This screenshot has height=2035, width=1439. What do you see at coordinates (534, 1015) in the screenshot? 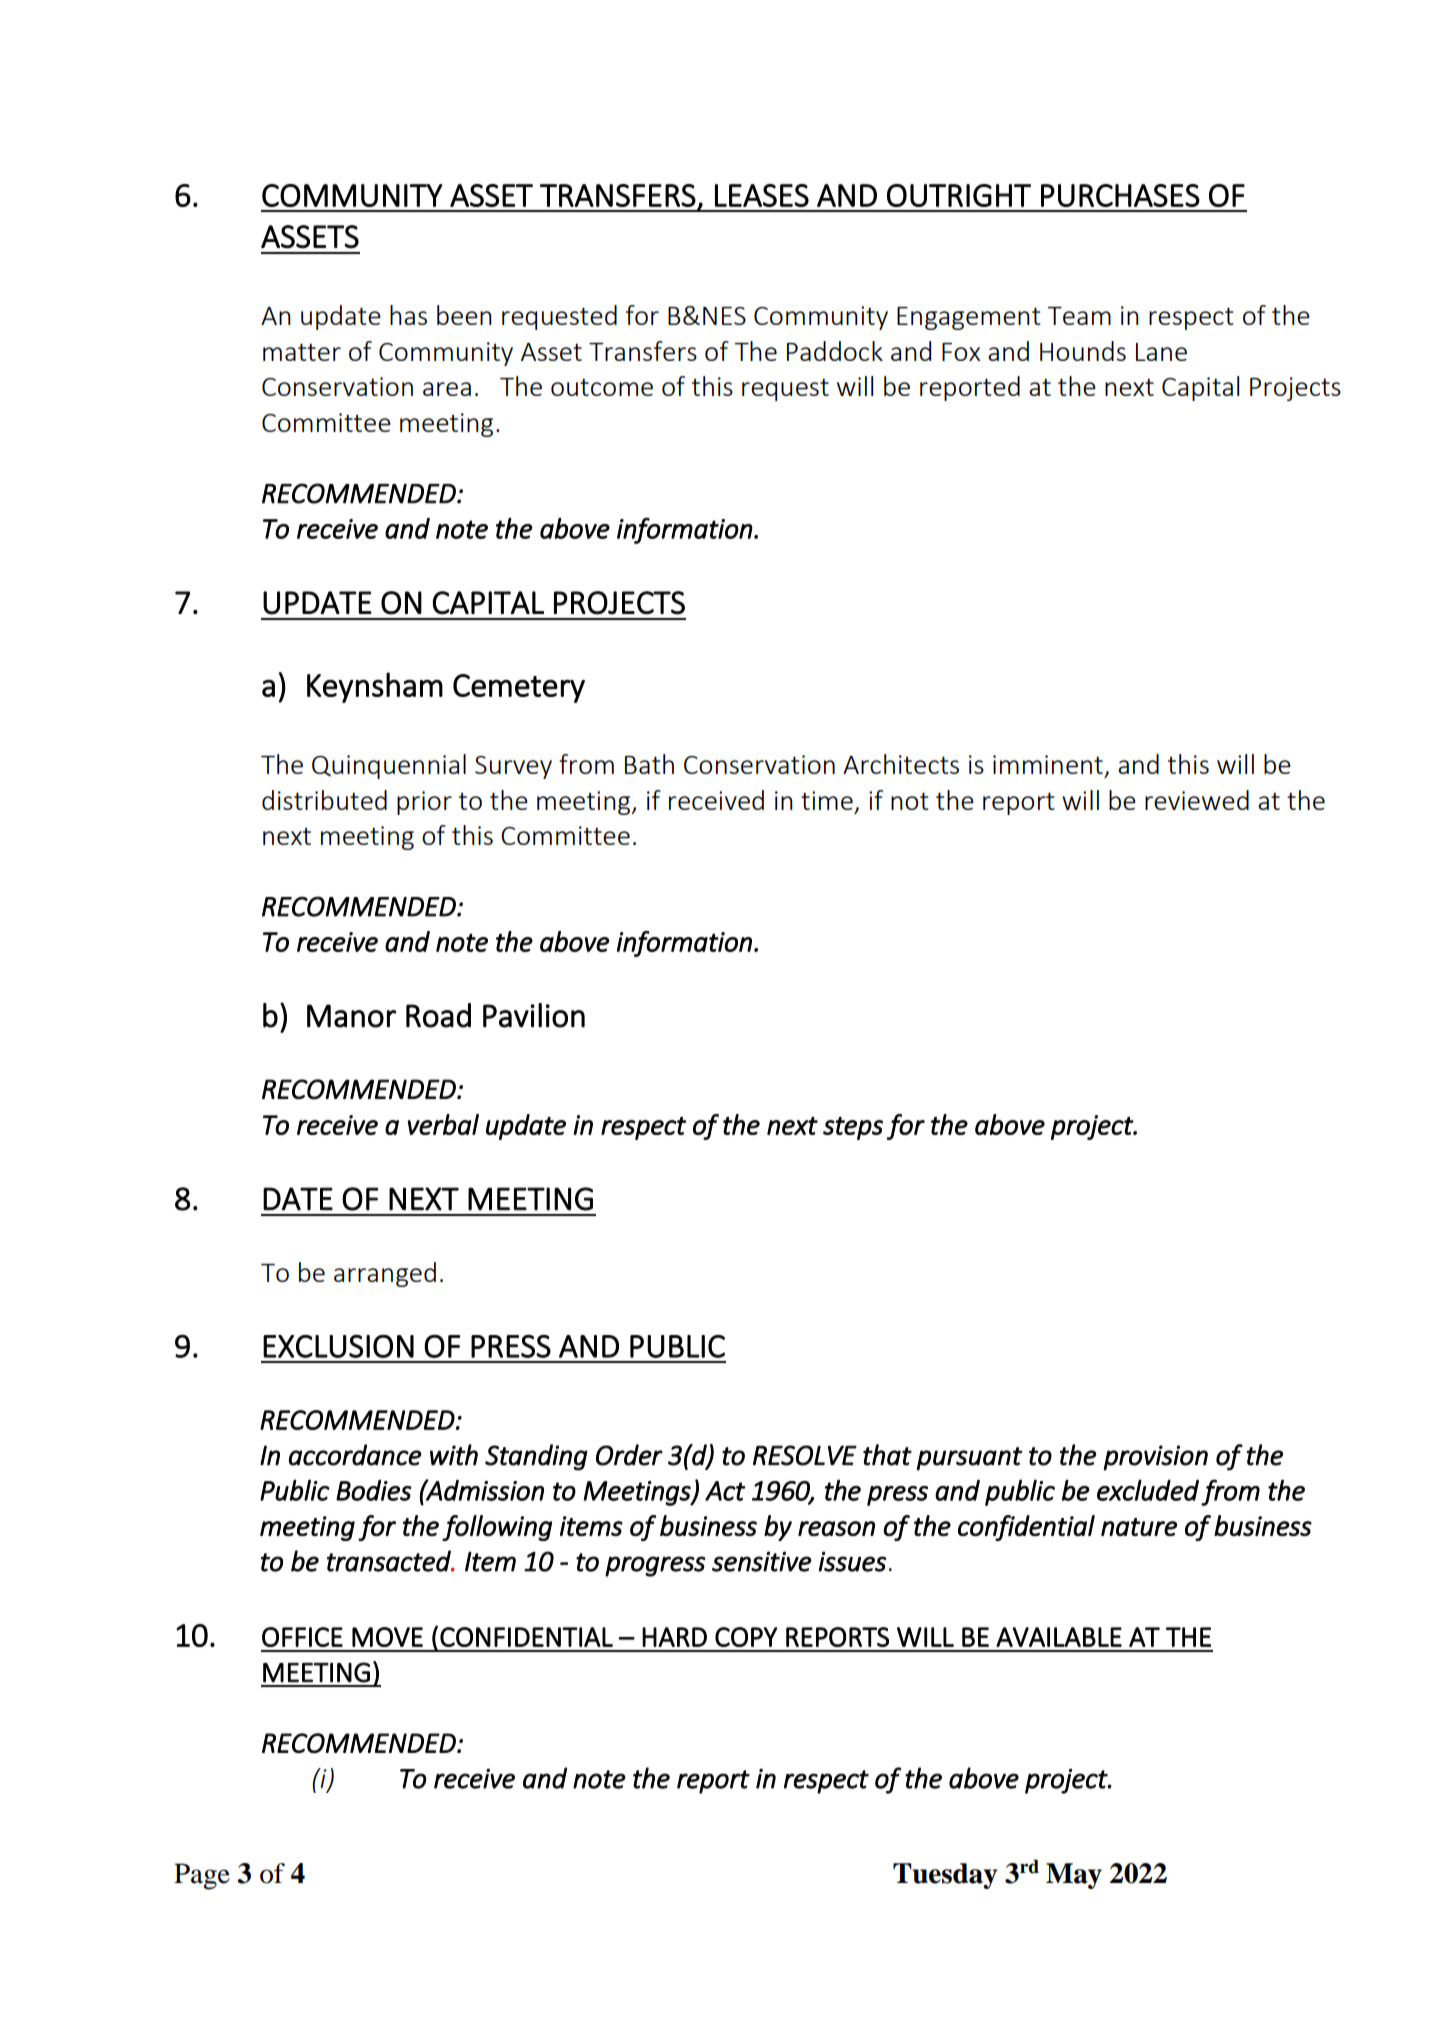
I see `Pavilion` at bounding box center [534, 1015].
